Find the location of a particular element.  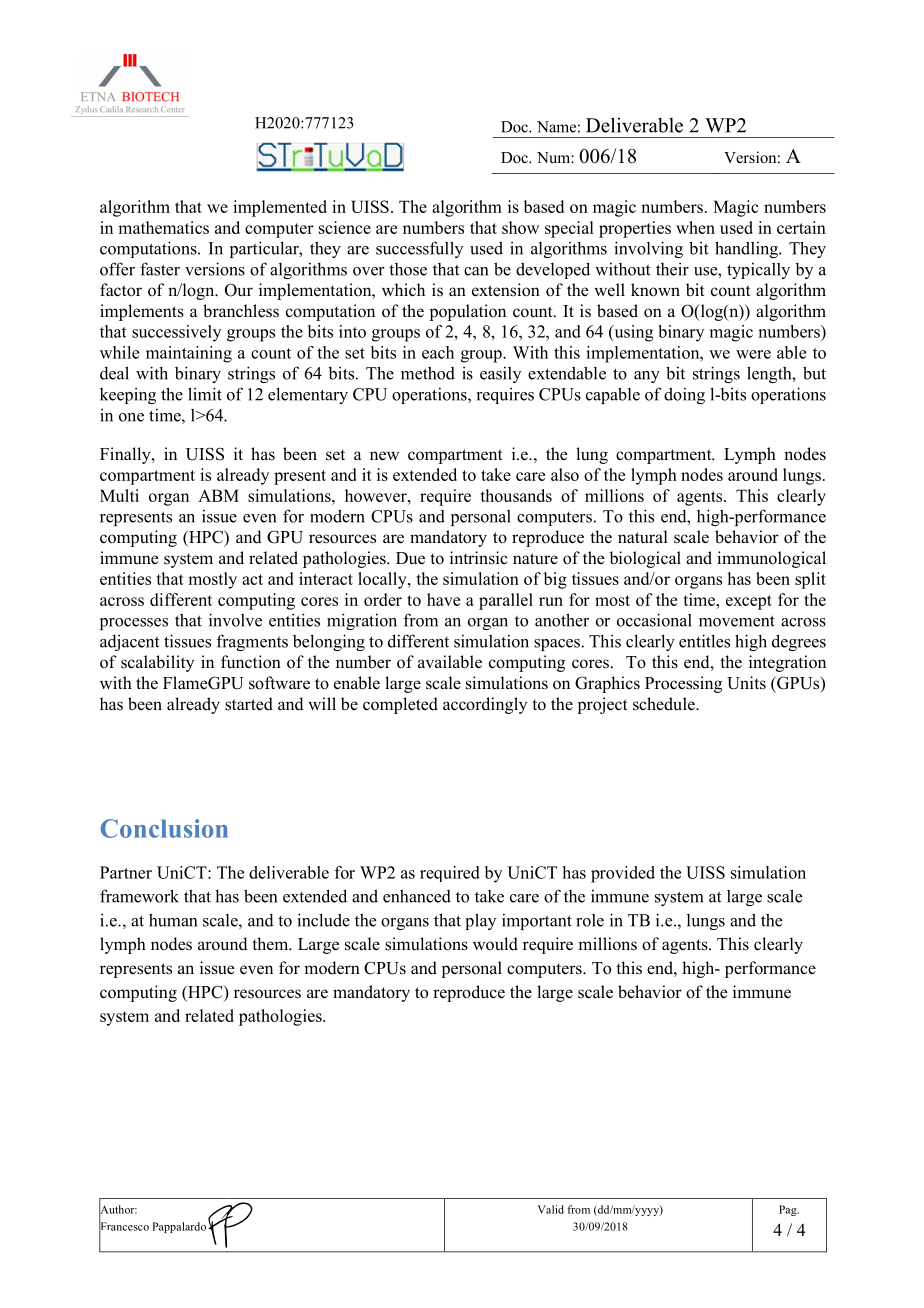

handling is located at coordinates (748, 249).
